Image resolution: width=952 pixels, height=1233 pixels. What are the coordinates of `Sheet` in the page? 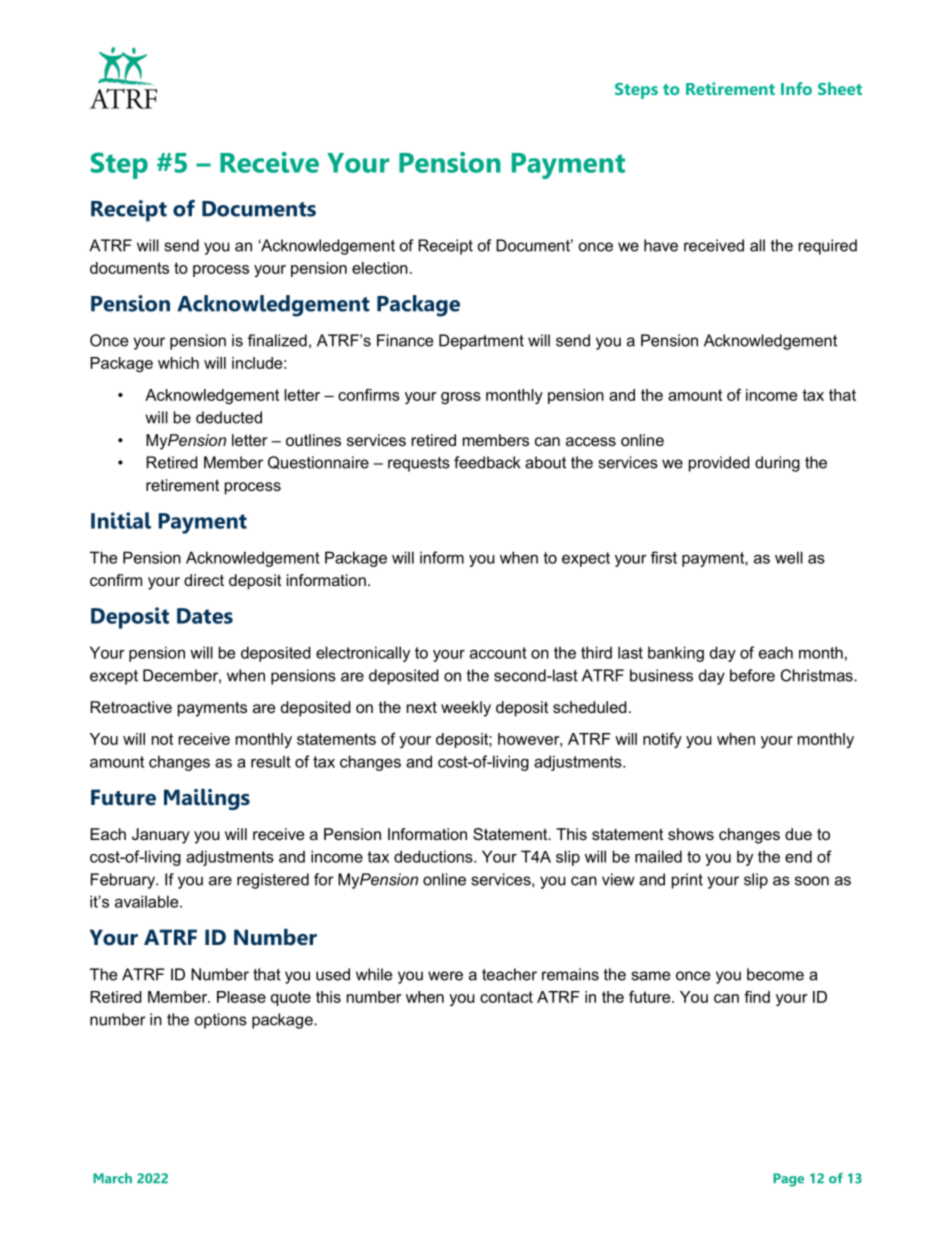 It's located at (840, 88).
